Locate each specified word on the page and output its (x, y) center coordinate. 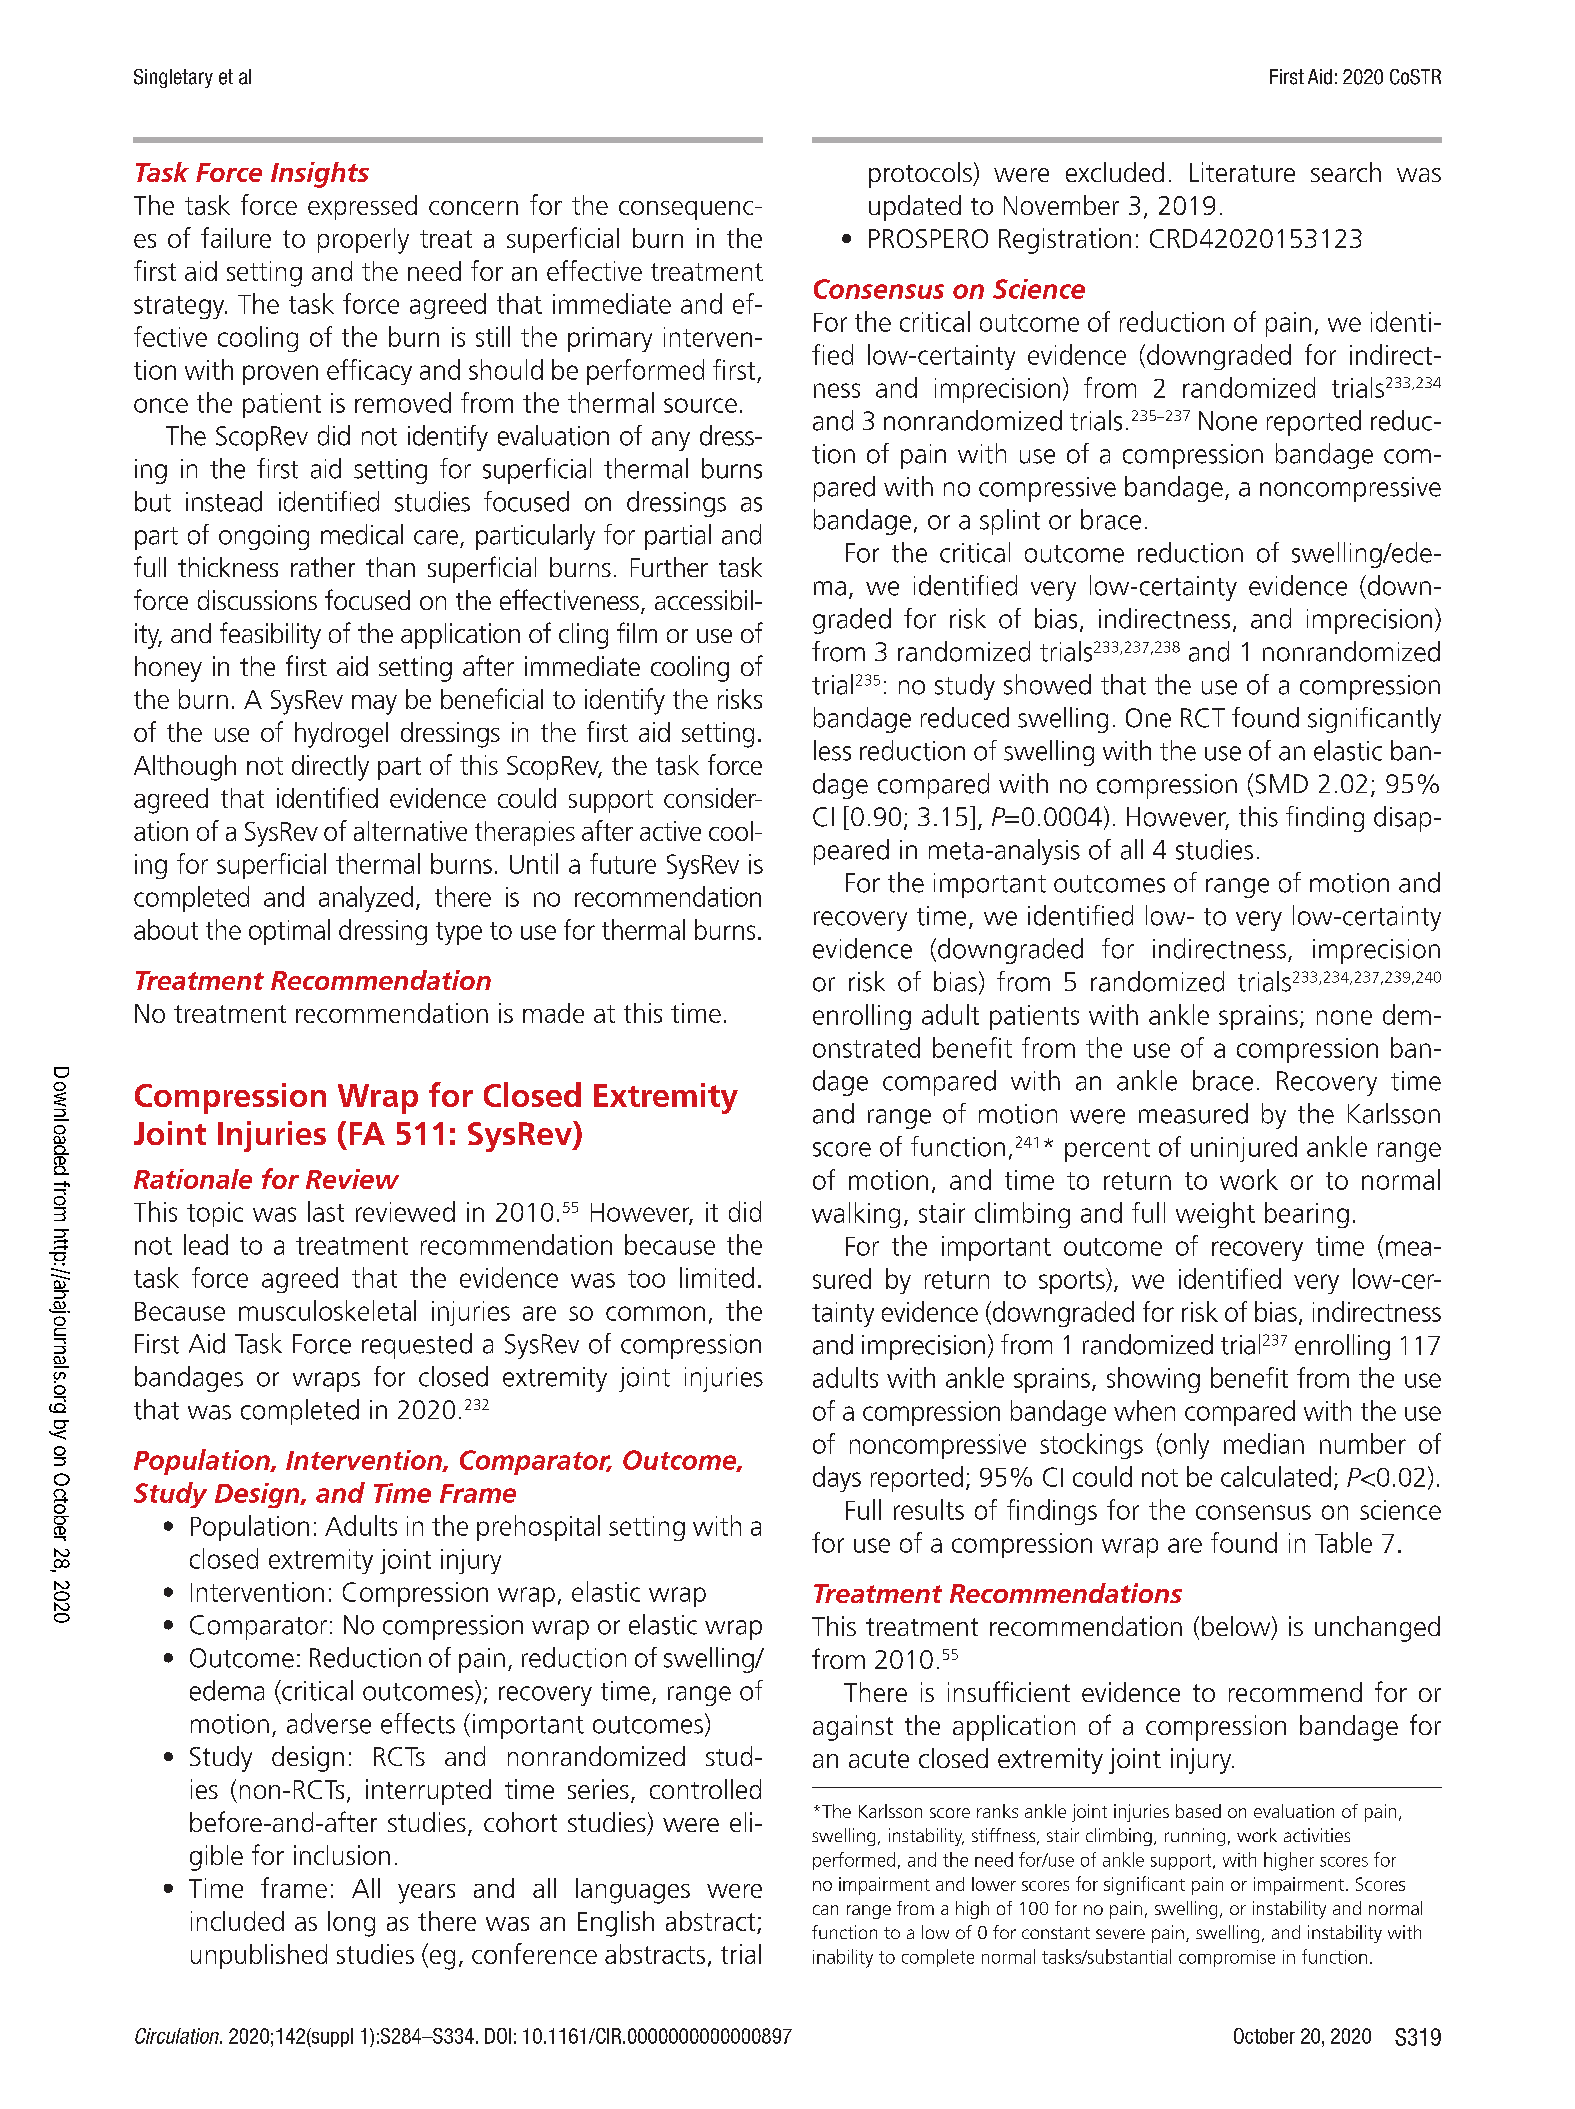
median (1264, 1443)
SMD (1282, 784)
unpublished (259, 1956)
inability (843, 1958)
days (837, 1479)
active (670, 831)
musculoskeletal (327, 1310)
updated (915, 208)
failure (236, 237)
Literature (1242, 172)
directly (330, 768)
